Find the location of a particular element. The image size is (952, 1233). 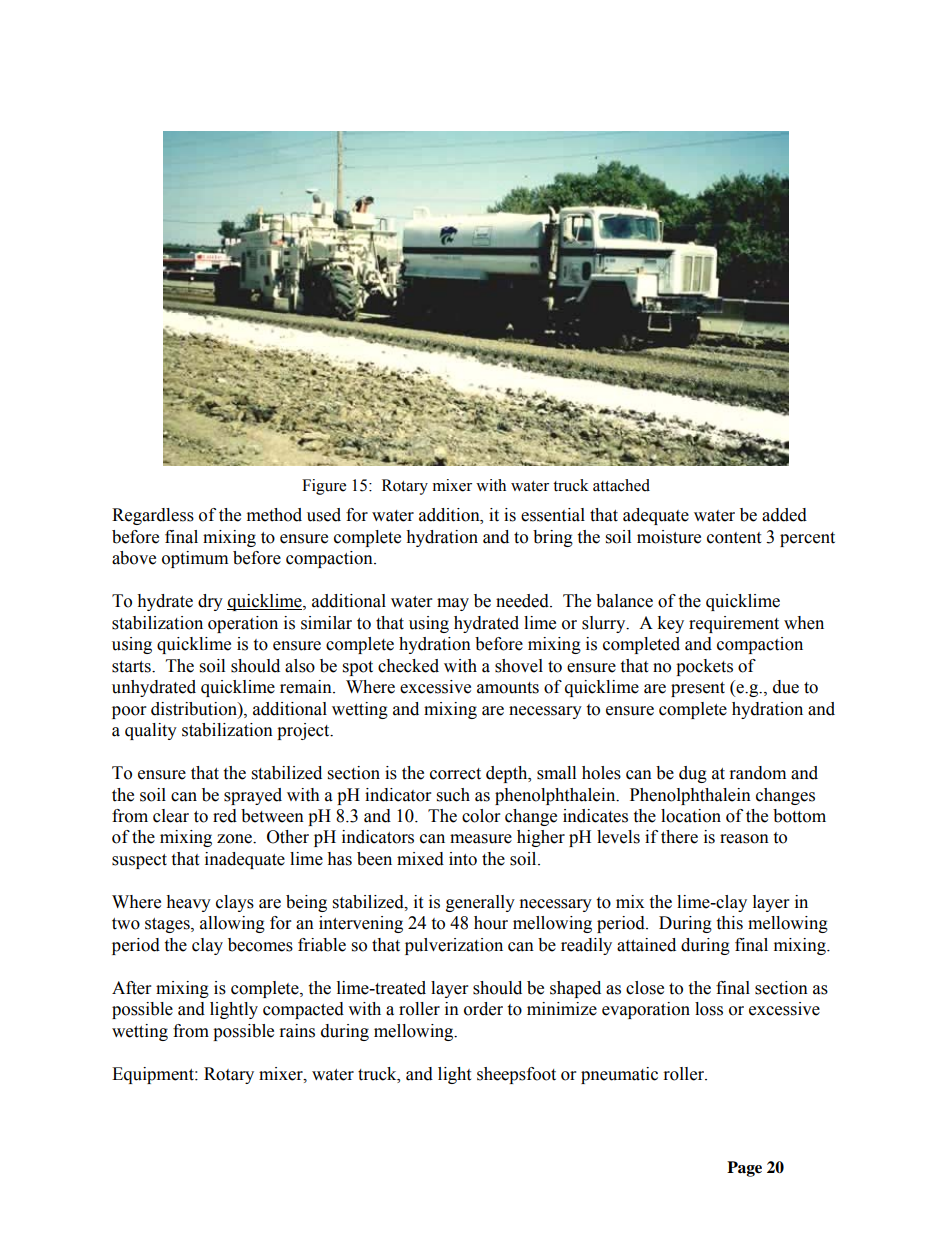

loss is located at coordinates (709, 1009).
